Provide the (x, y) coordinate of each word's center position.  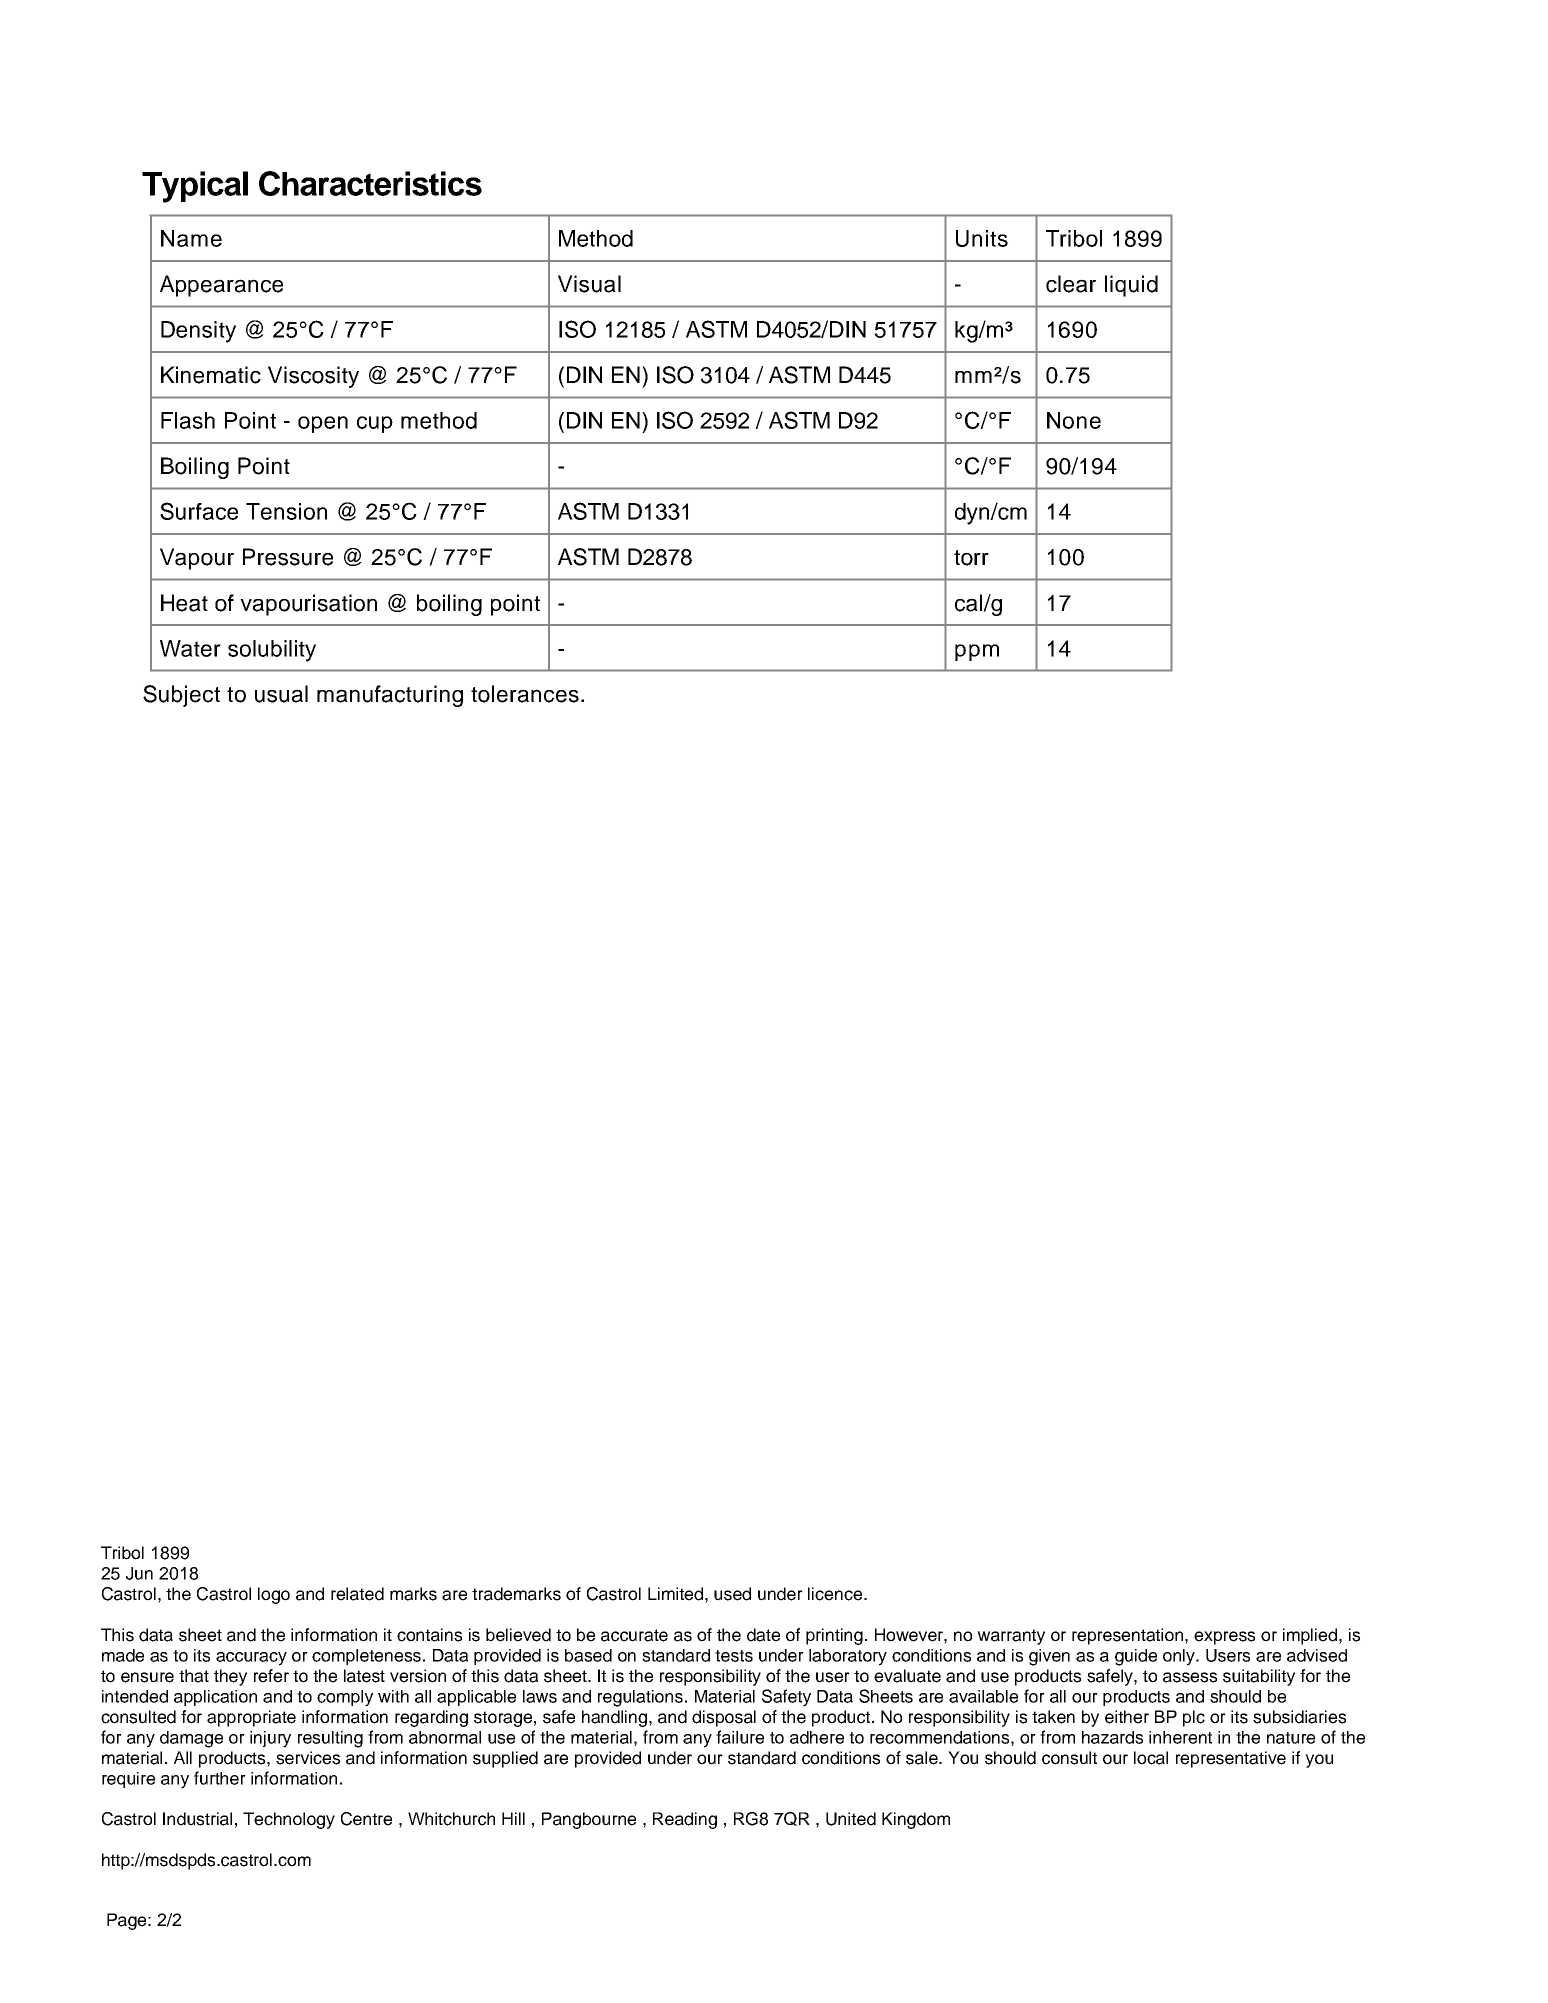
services (308, 1758)
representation (1129, 1636)
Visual (589, 284)
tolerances (525, 694)
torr (971, 558)
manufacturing (390, 696)
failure (740, 1737)
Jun (139, 1573)
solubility (272, 651)
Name (191, 238)
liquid (1131, 286)
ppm (977, 652)
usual (281, 694)
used (732, 1594)
